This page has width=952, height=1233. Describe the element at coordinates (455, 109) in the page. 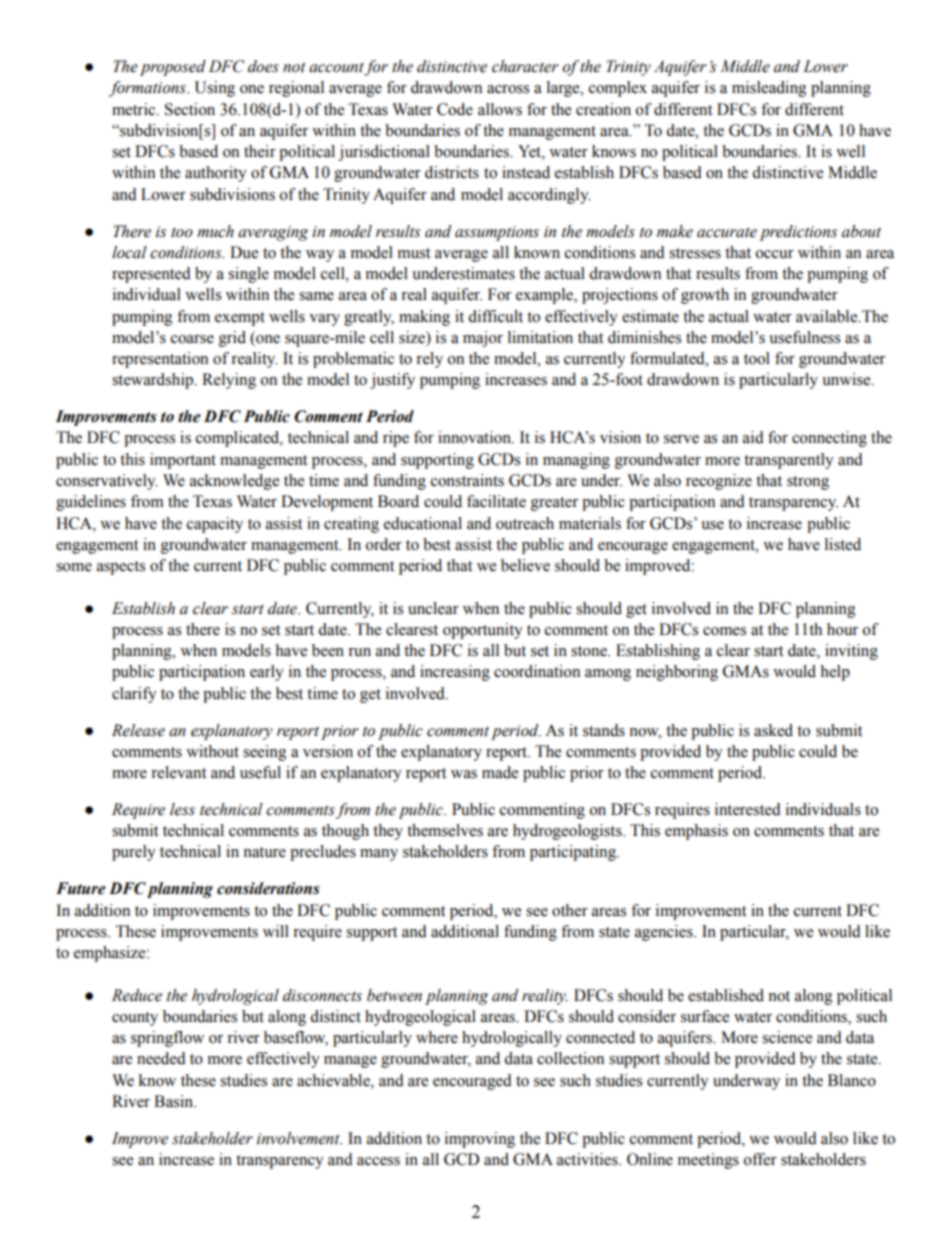

I see `Code` at that location.
